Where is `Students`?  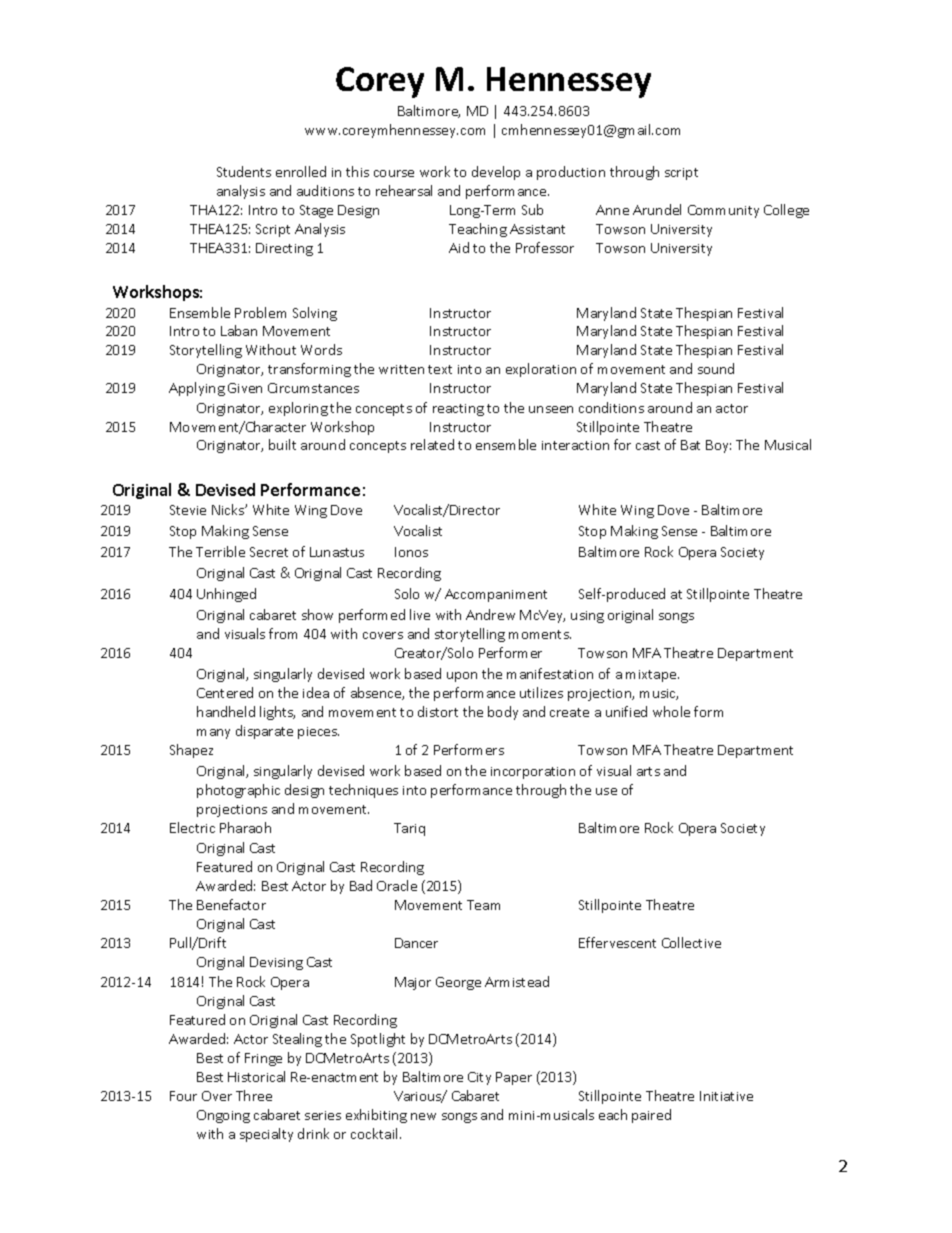
Students is located at coordinates (244, 171).
